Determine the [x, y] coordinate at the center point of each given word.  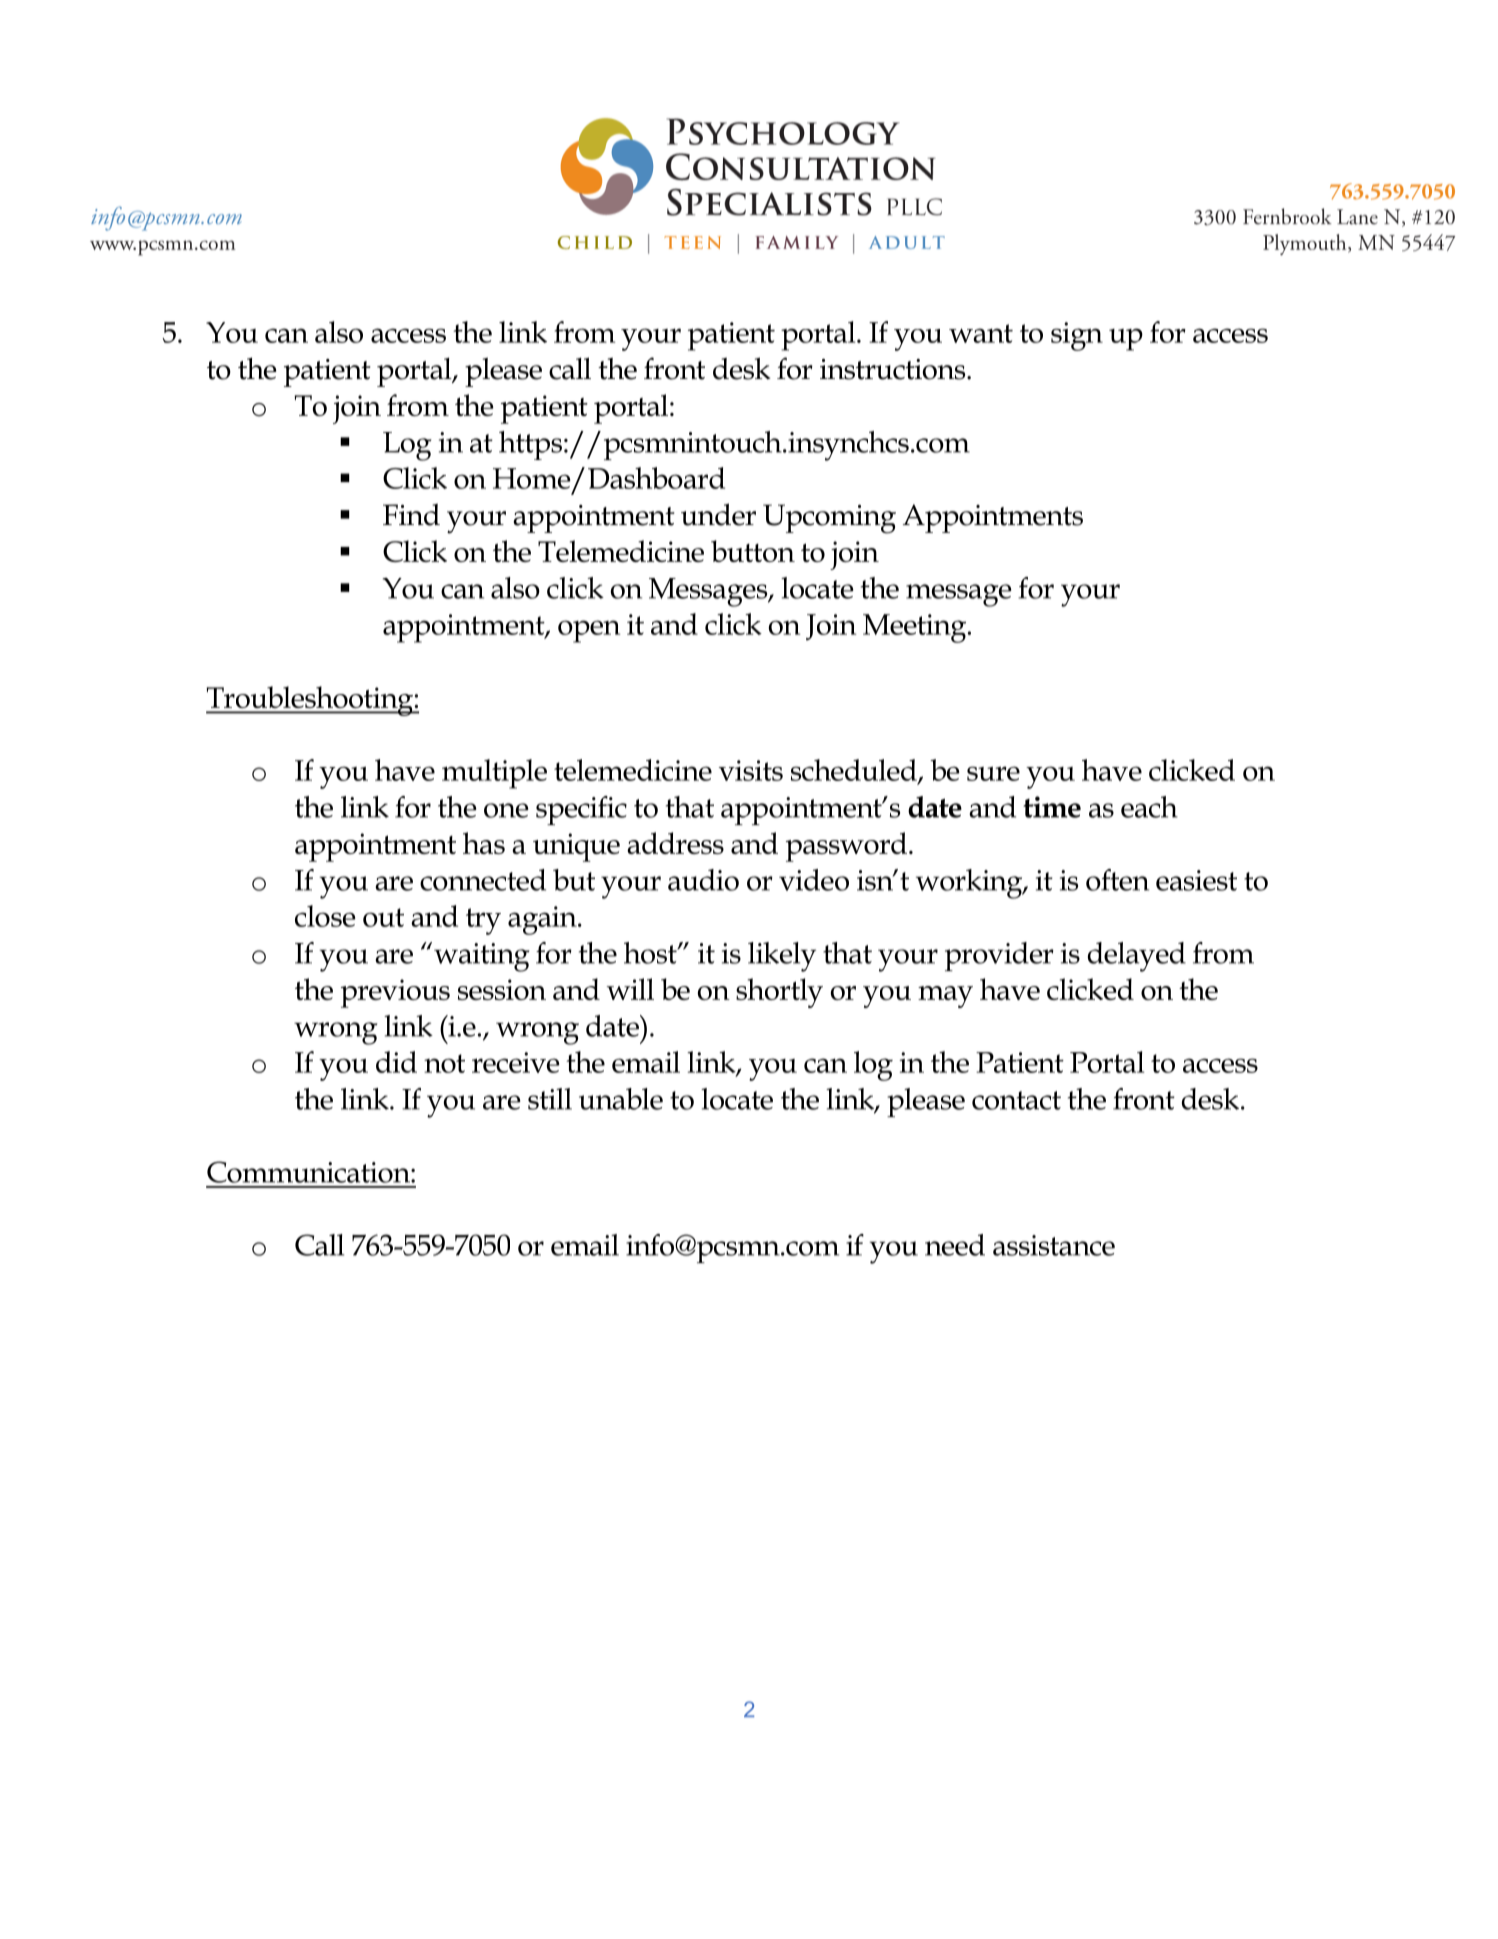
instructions [894, 369]
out [383, 917]
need [955, 1245]
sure [993, 773]
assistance [1054, 1245]
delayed [1137, 957]
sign [1077, 336]
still [550, 1099]
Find [411, 514]
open [589, 631]
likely [782, 957]
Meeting [916, 628]
